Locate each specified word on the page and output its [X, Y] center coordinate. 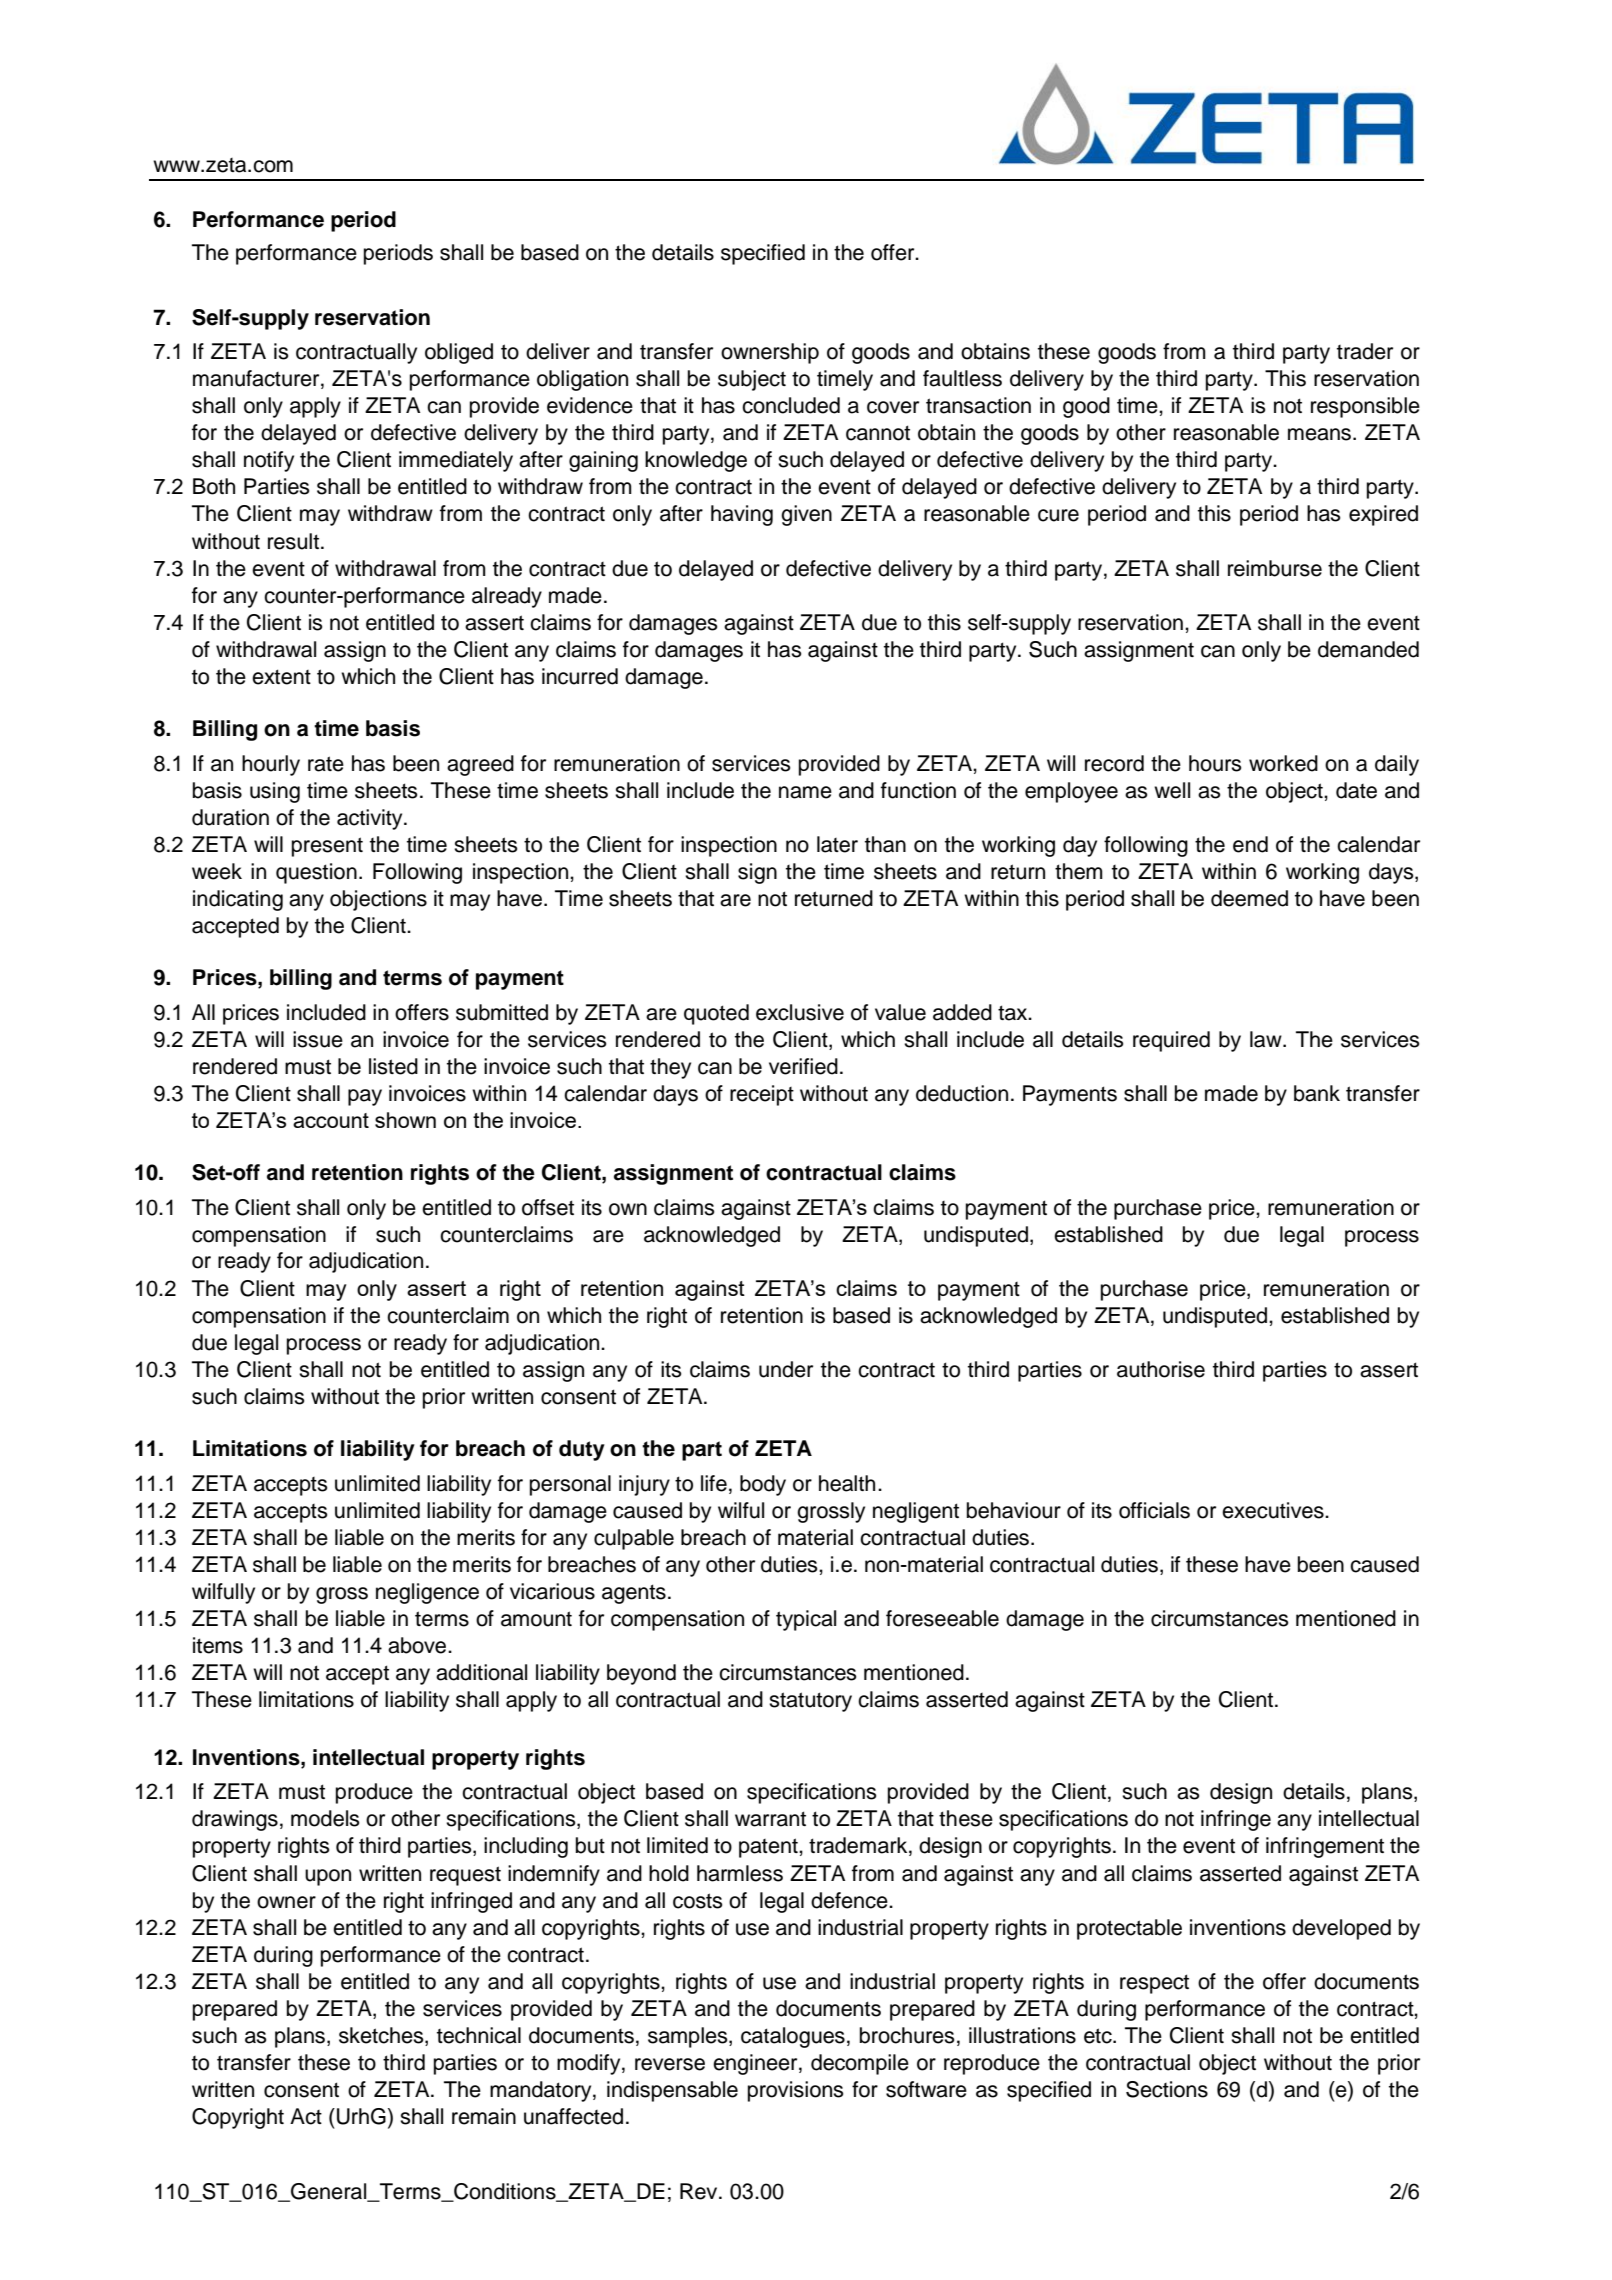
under [786, 1369]
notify [269, 461]
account [331, 1120]
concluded [791, 405]
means [1319, 434]
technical [479, 2035]
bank [1317, 1093]
